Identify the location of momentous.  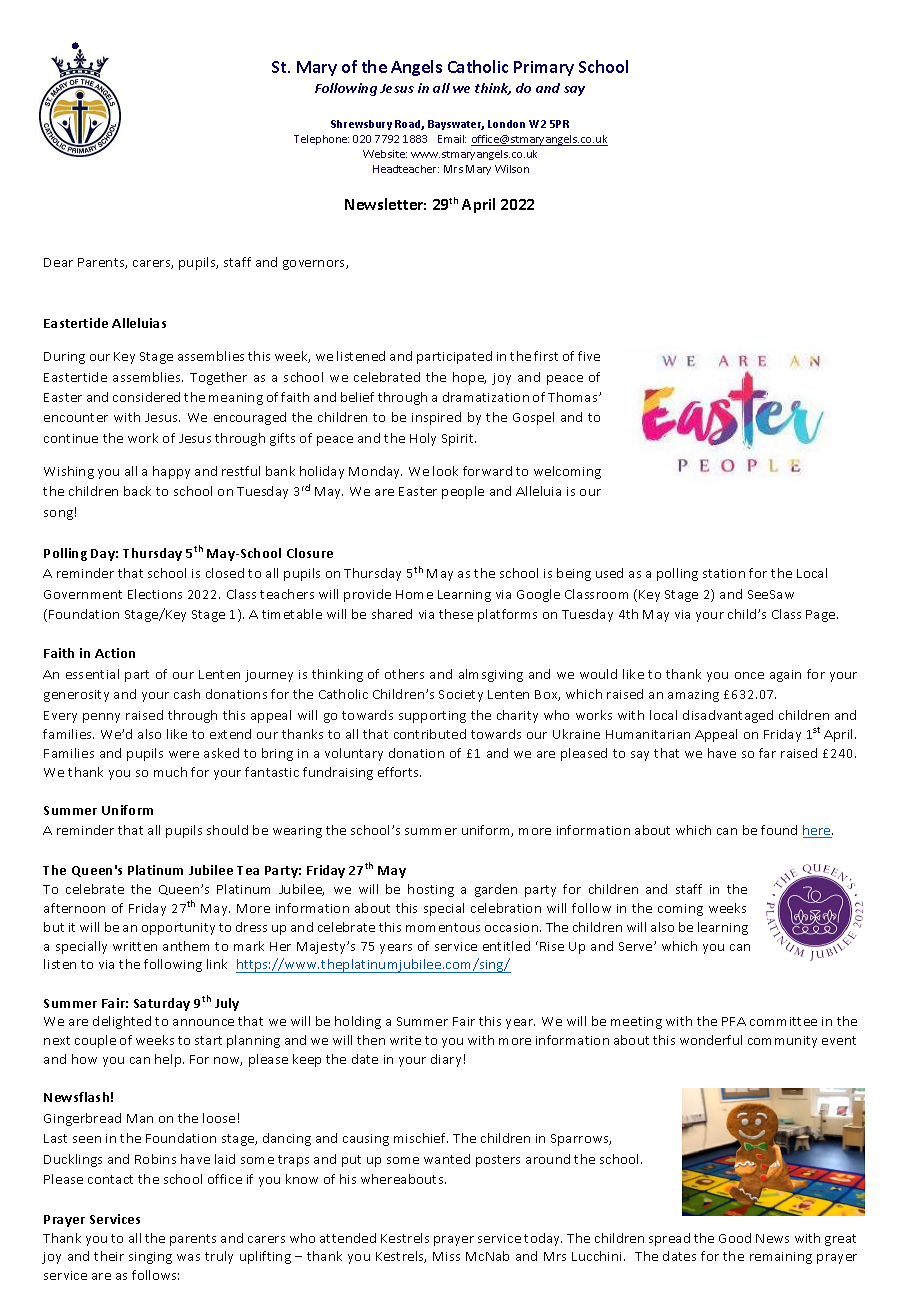
(443, 927).
